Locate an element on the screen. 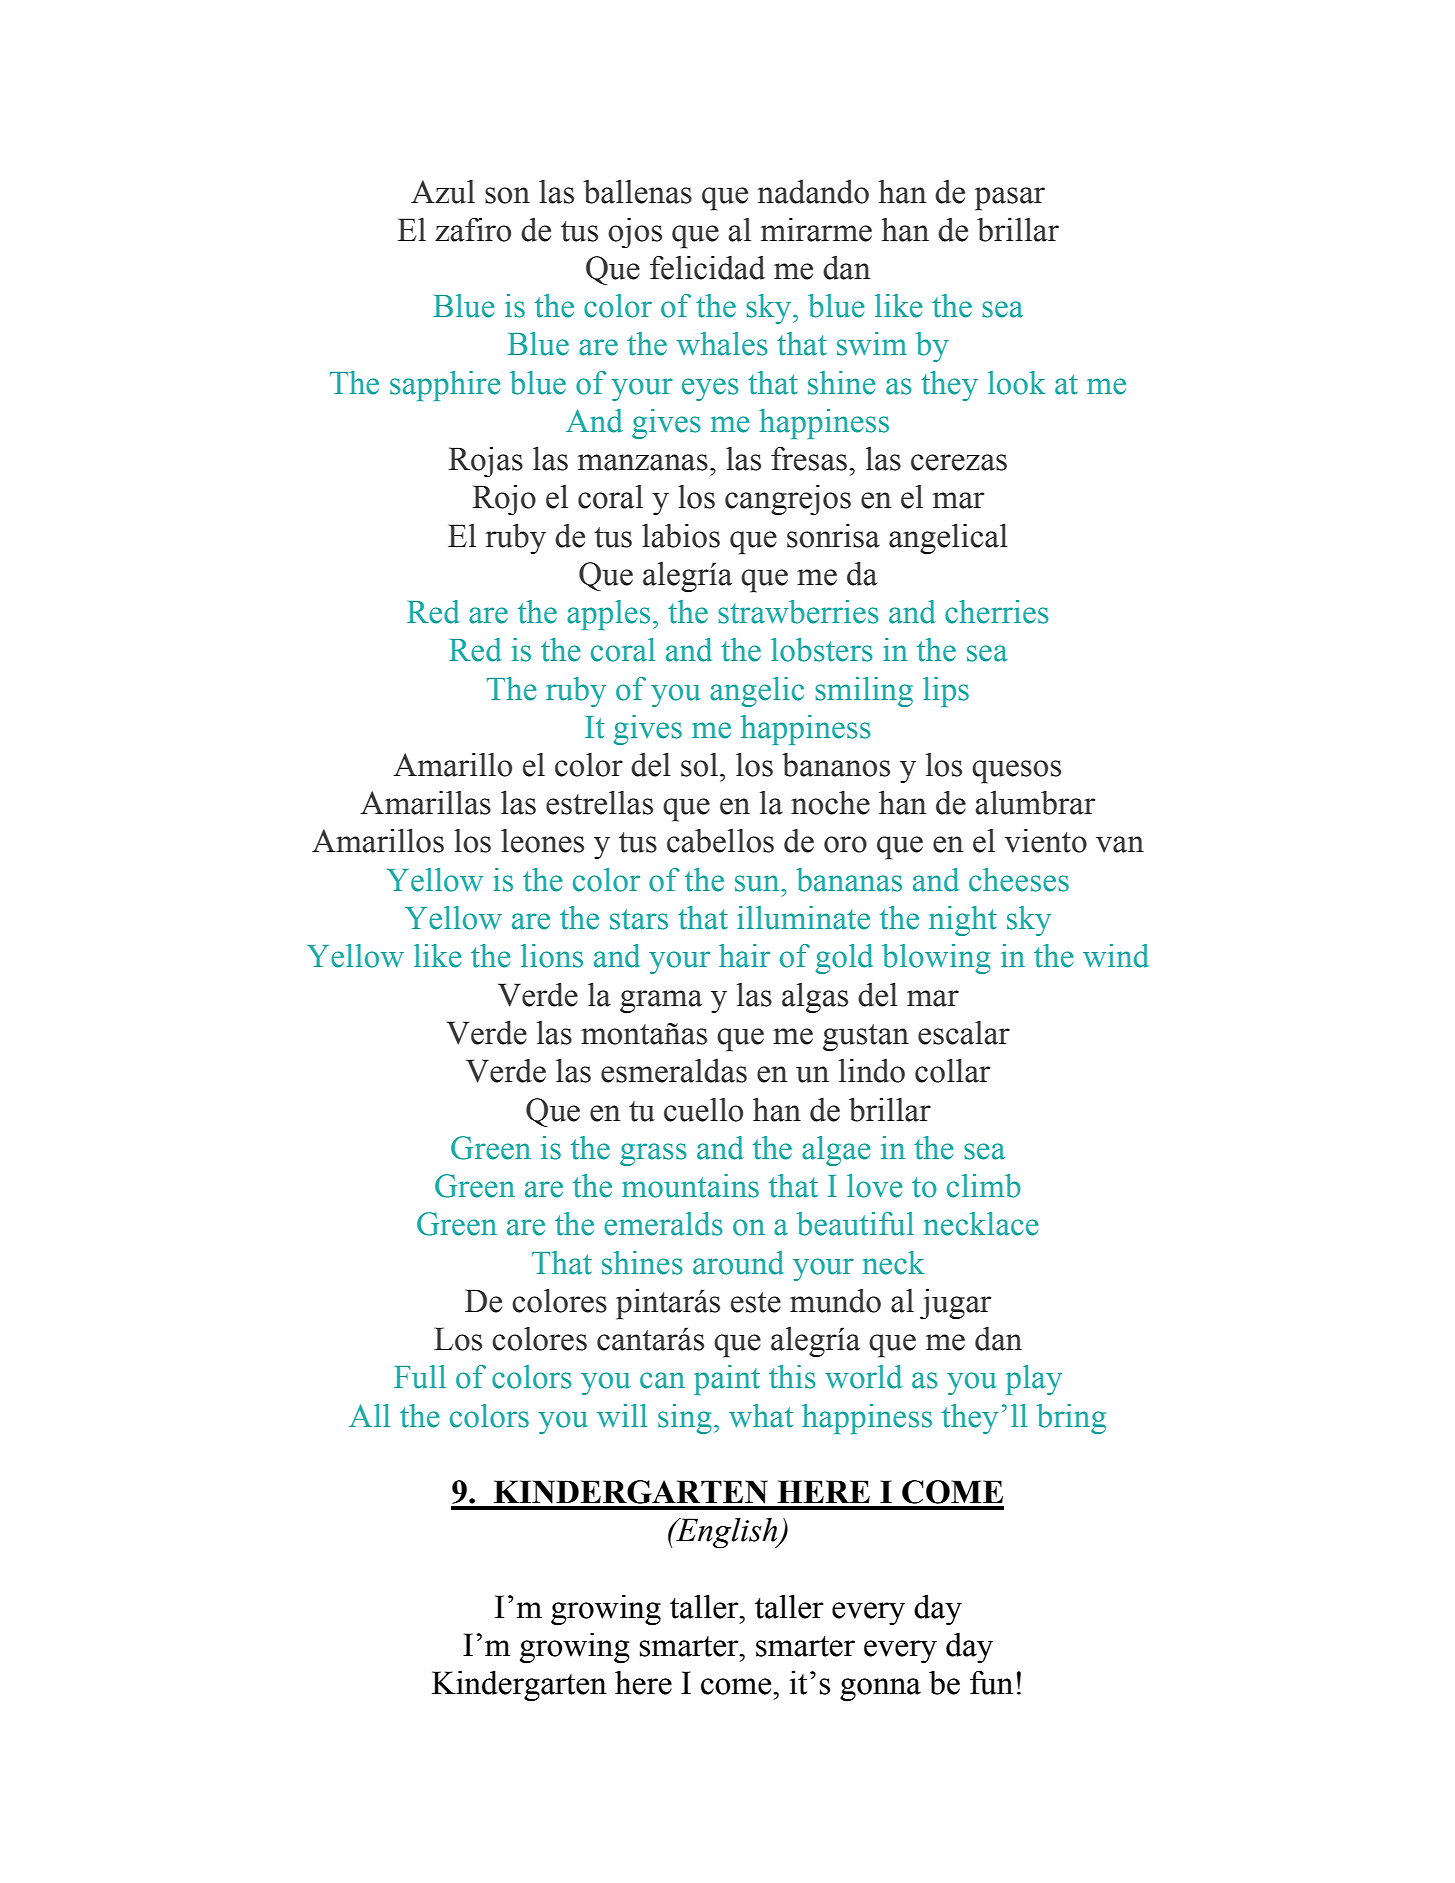 The width and height of the screenshot is (1455, 1883). will is located at coordinates (622, 1415).
